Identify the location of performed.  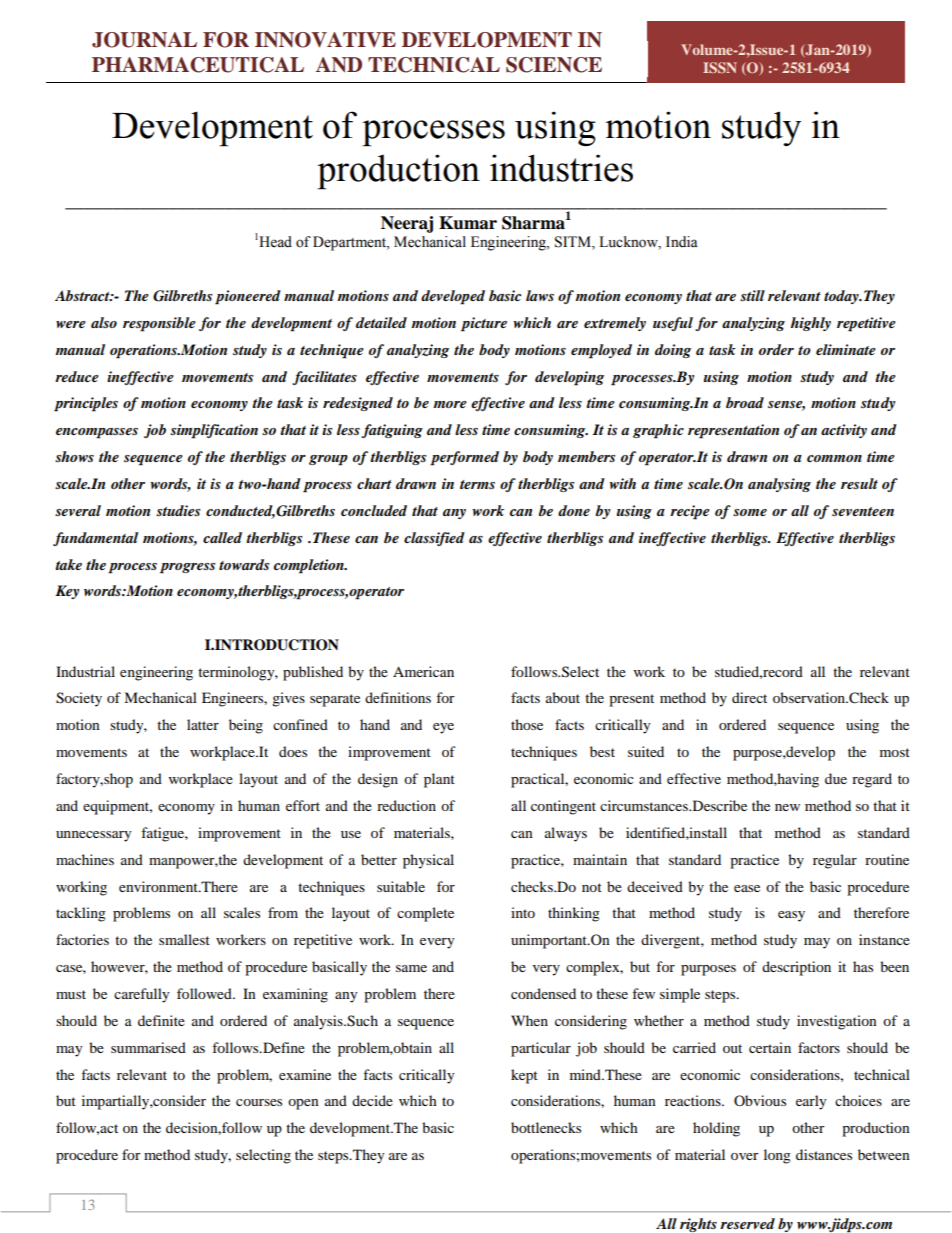
(464, 458).
